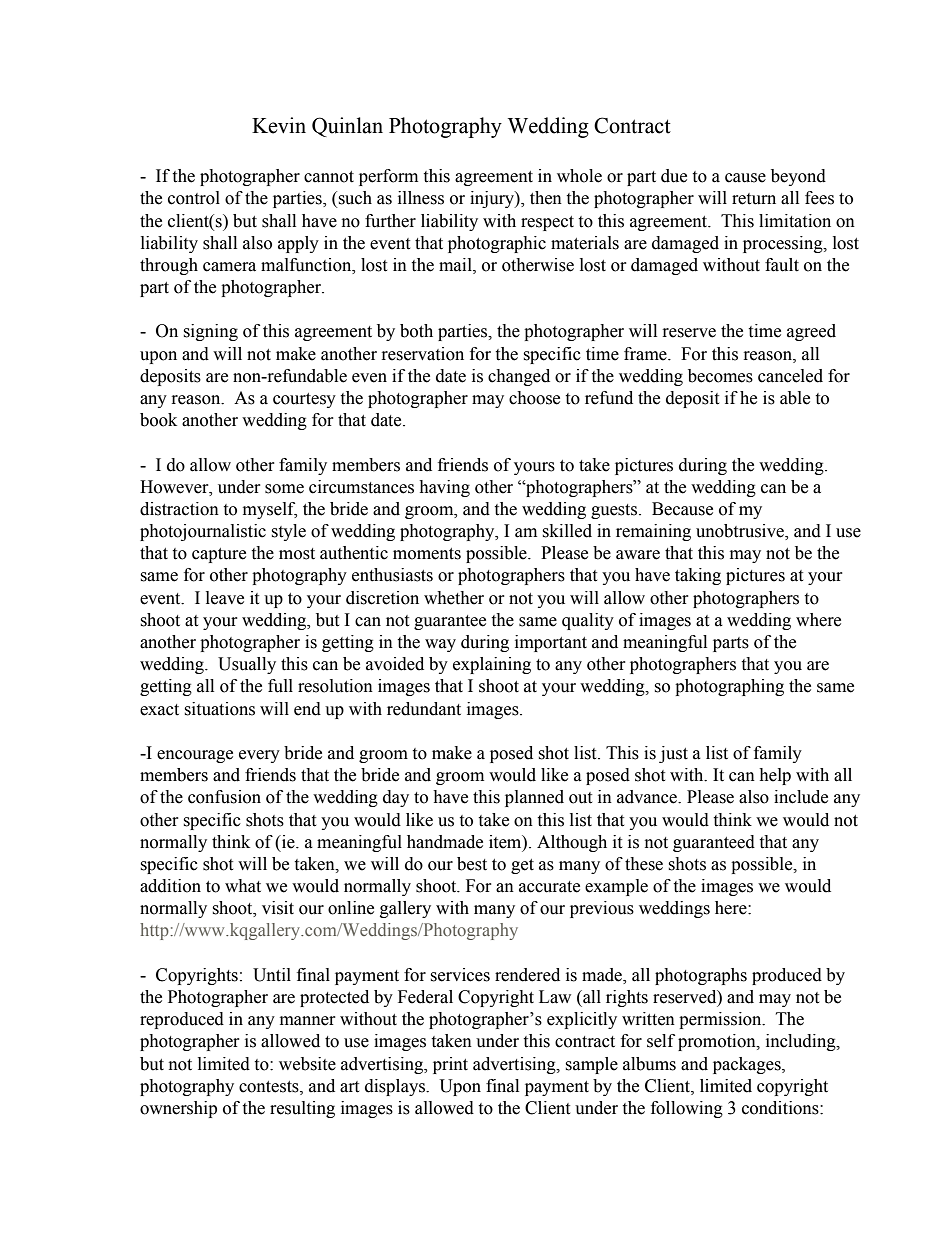  What do you see at coordinates (225, 598) in the screenshot?
I see `leave` at bounding box center [225, 598].
